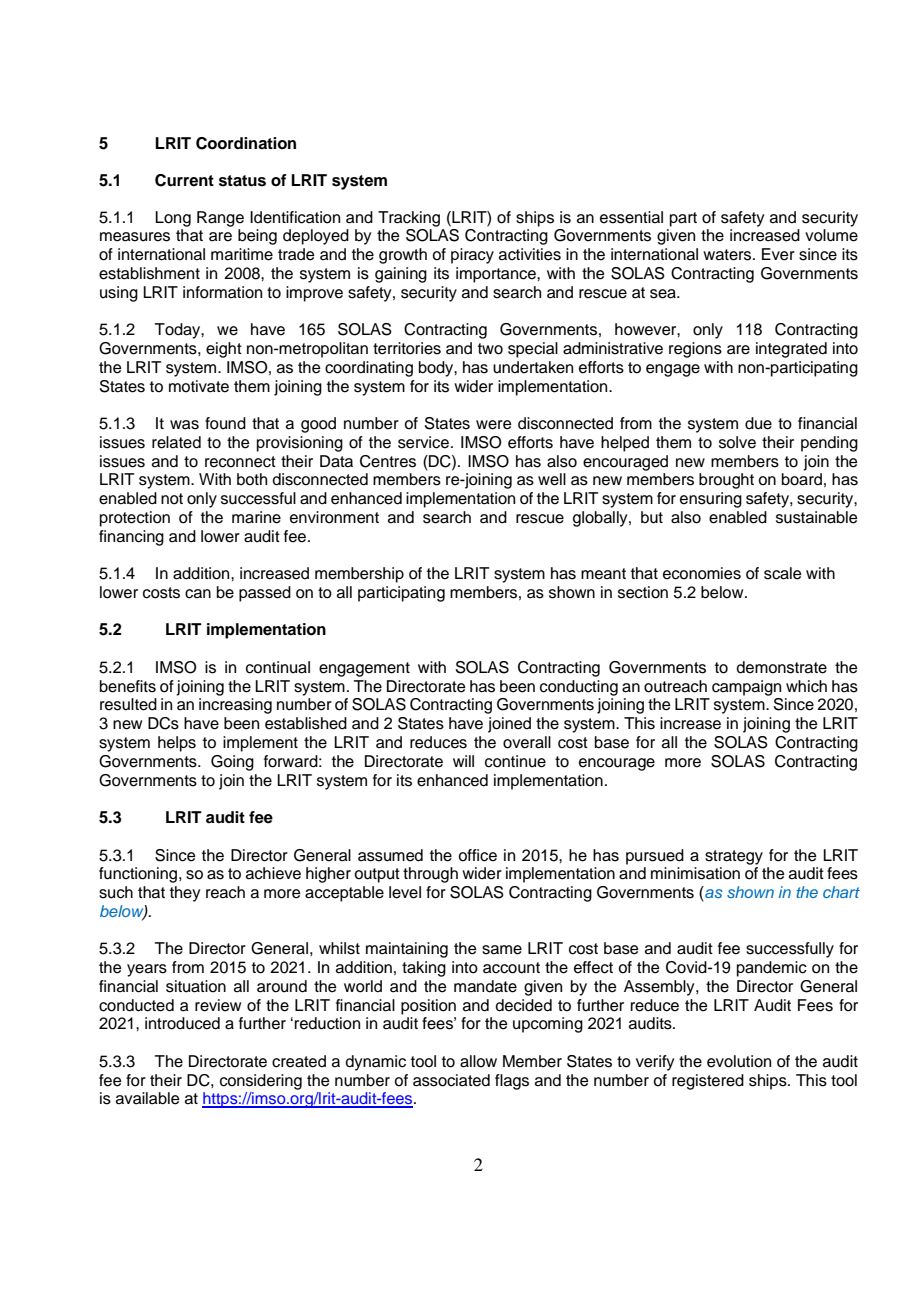 This image has width=924, height=1308. Describe the element at coordinates (184, 180) in the image. I see `Current` at that location.
